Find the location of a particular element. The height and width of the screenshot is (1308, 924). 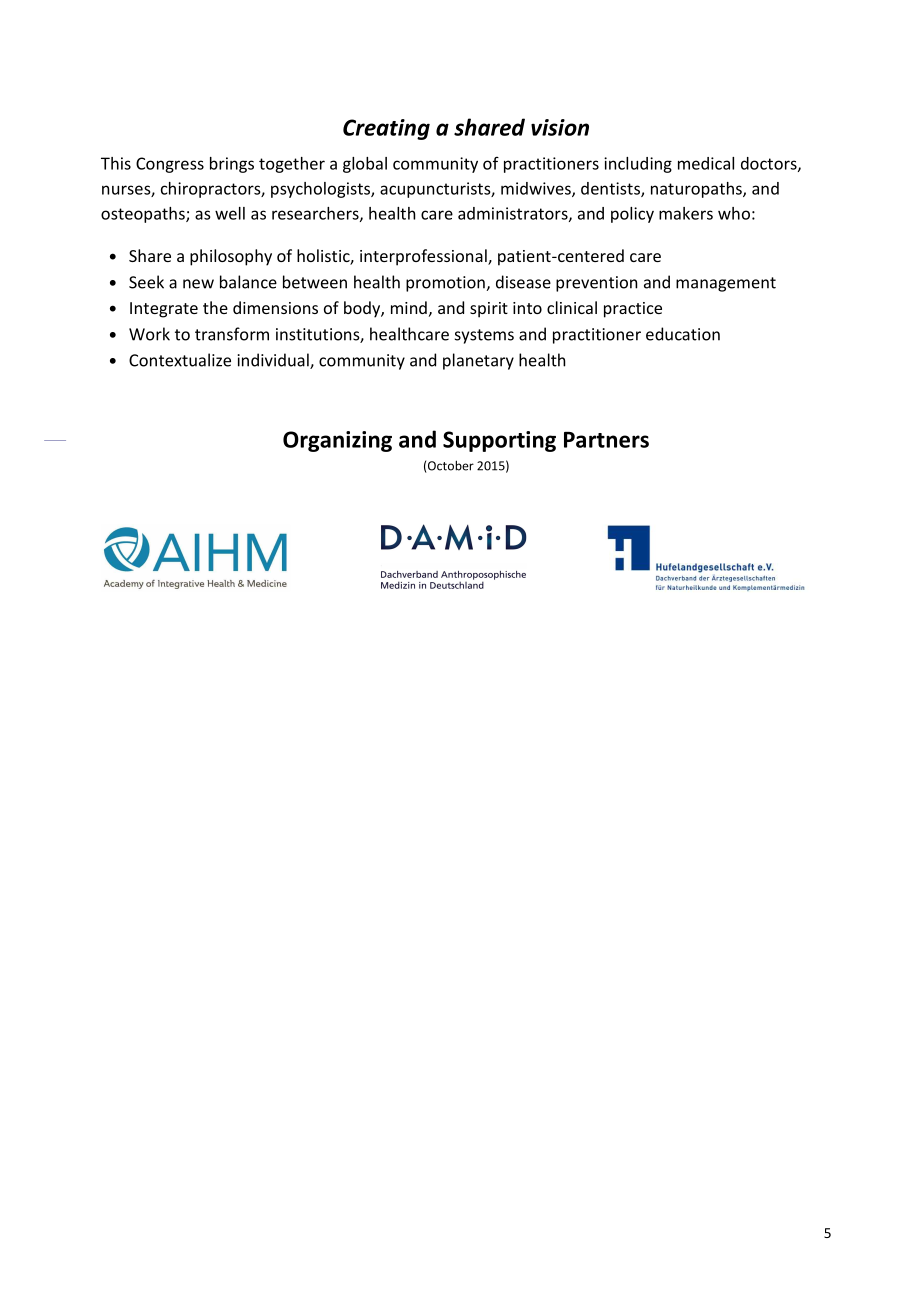

Partners is located at coordinates (606, 440).
